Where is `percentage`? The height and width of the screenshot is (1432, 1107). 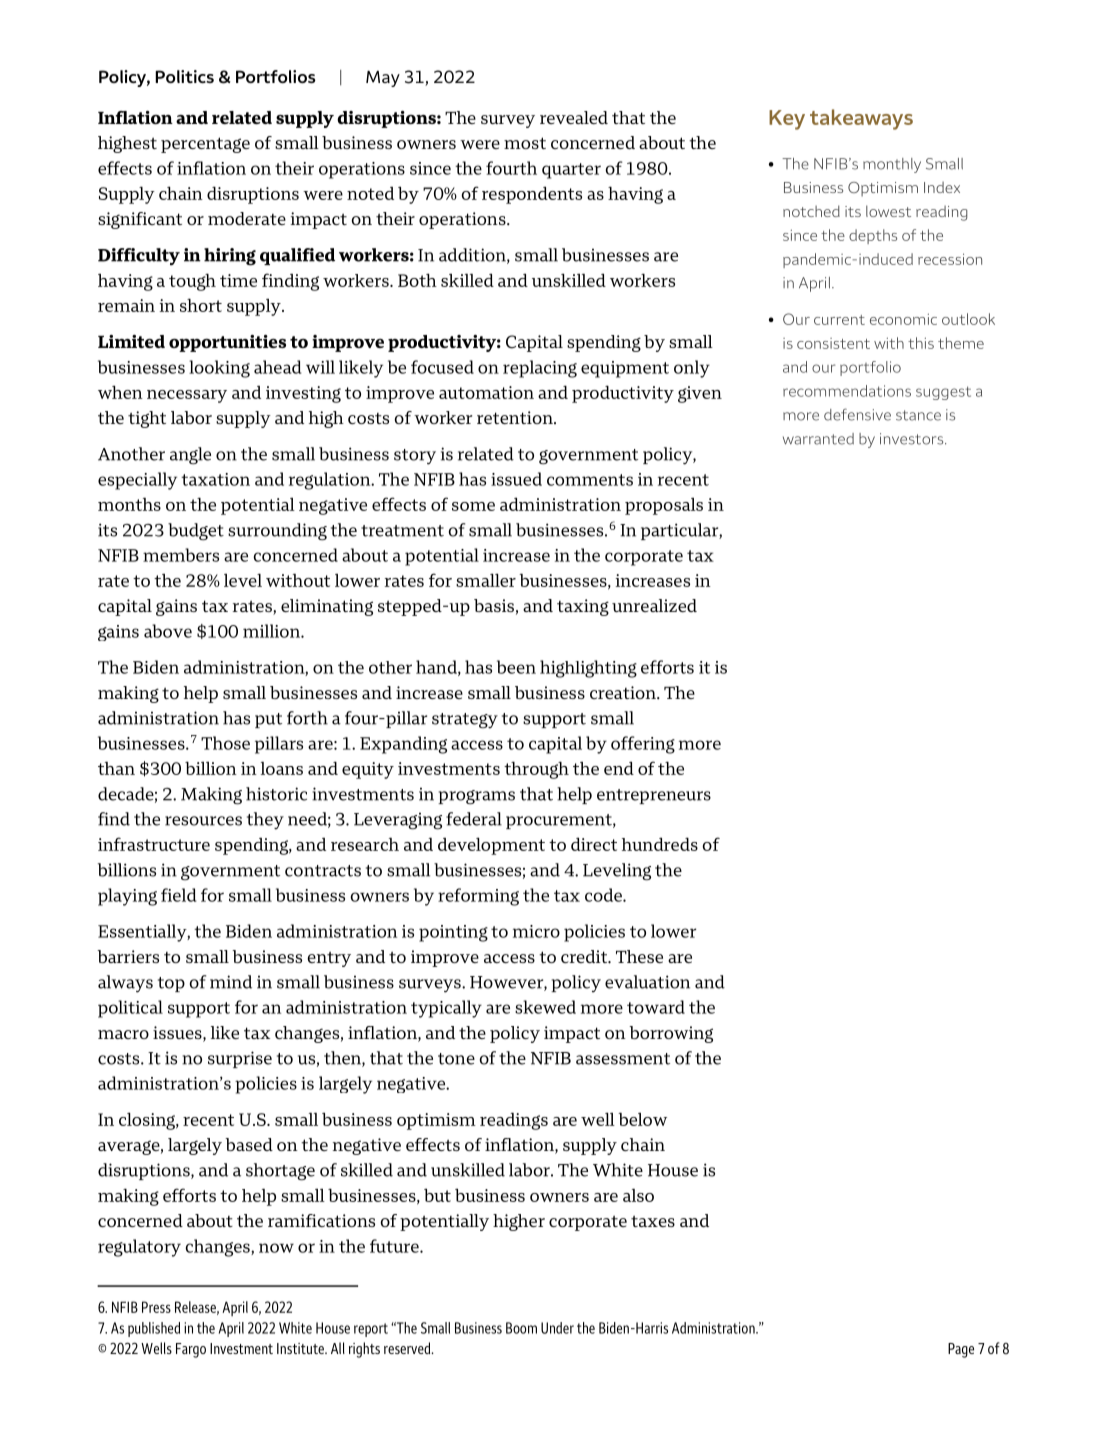 percentage is located at coordinates (205, 145).
